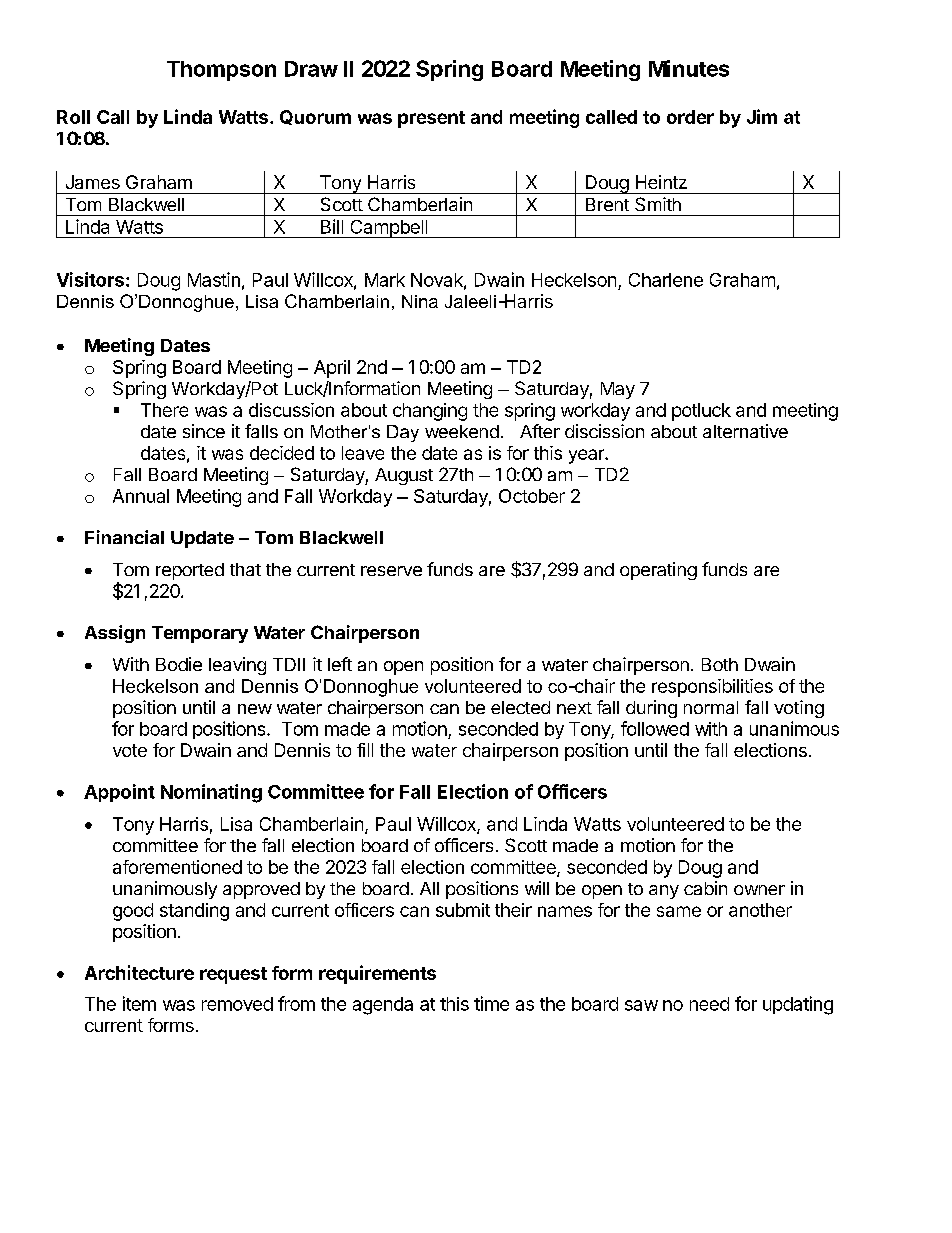 Image resolution: width=952 pixels, height=1233 pixels. I want to click on present, so click(431, 119).
